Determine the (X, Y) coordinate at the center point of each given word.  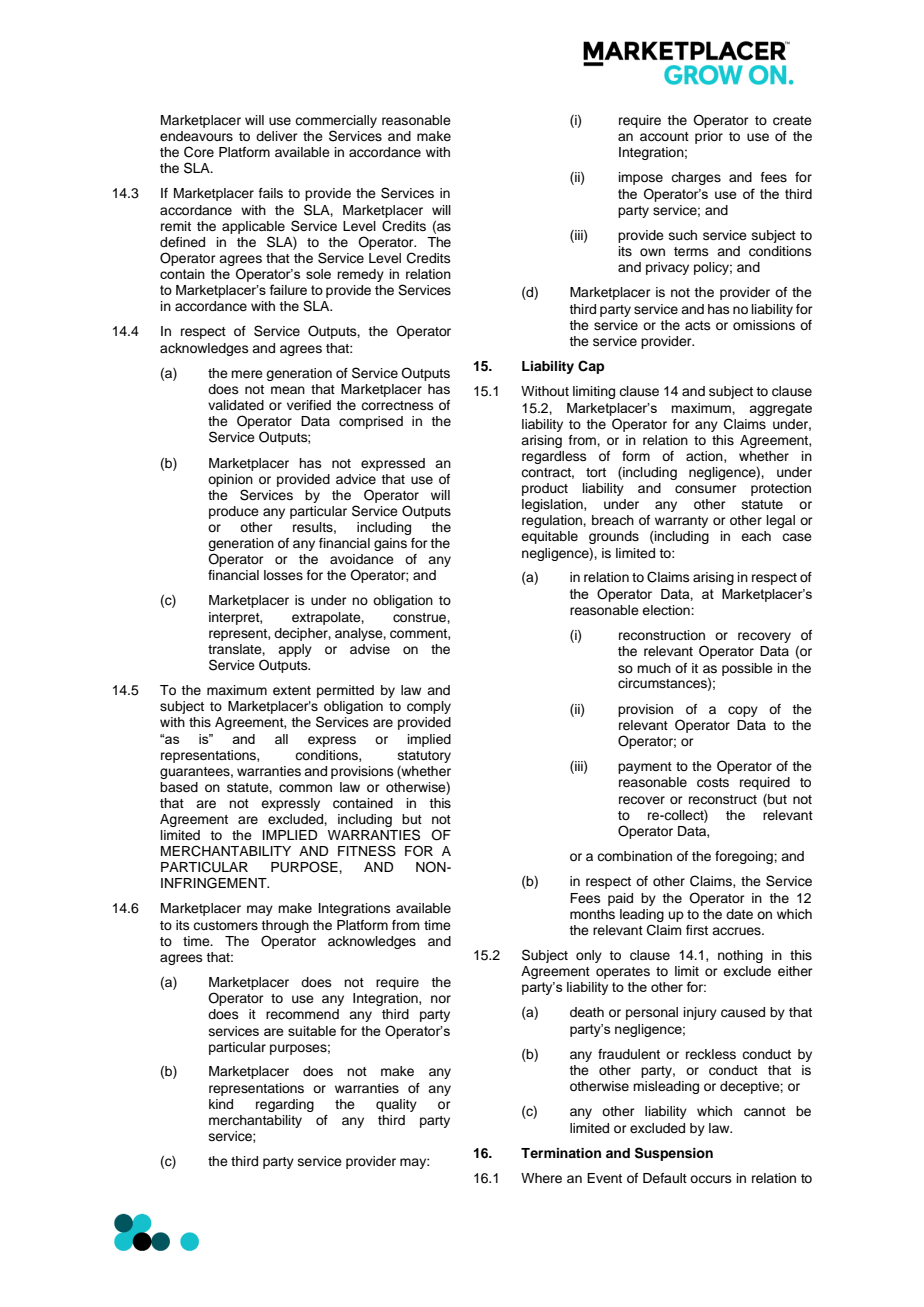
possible (747, 669)
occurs (711, 1179)
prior (709, 137)
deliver (277, 136)
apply (295, 650)
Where (541, 1178)
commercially (336, 121)
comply (429, 707)
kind (221, 1104)
